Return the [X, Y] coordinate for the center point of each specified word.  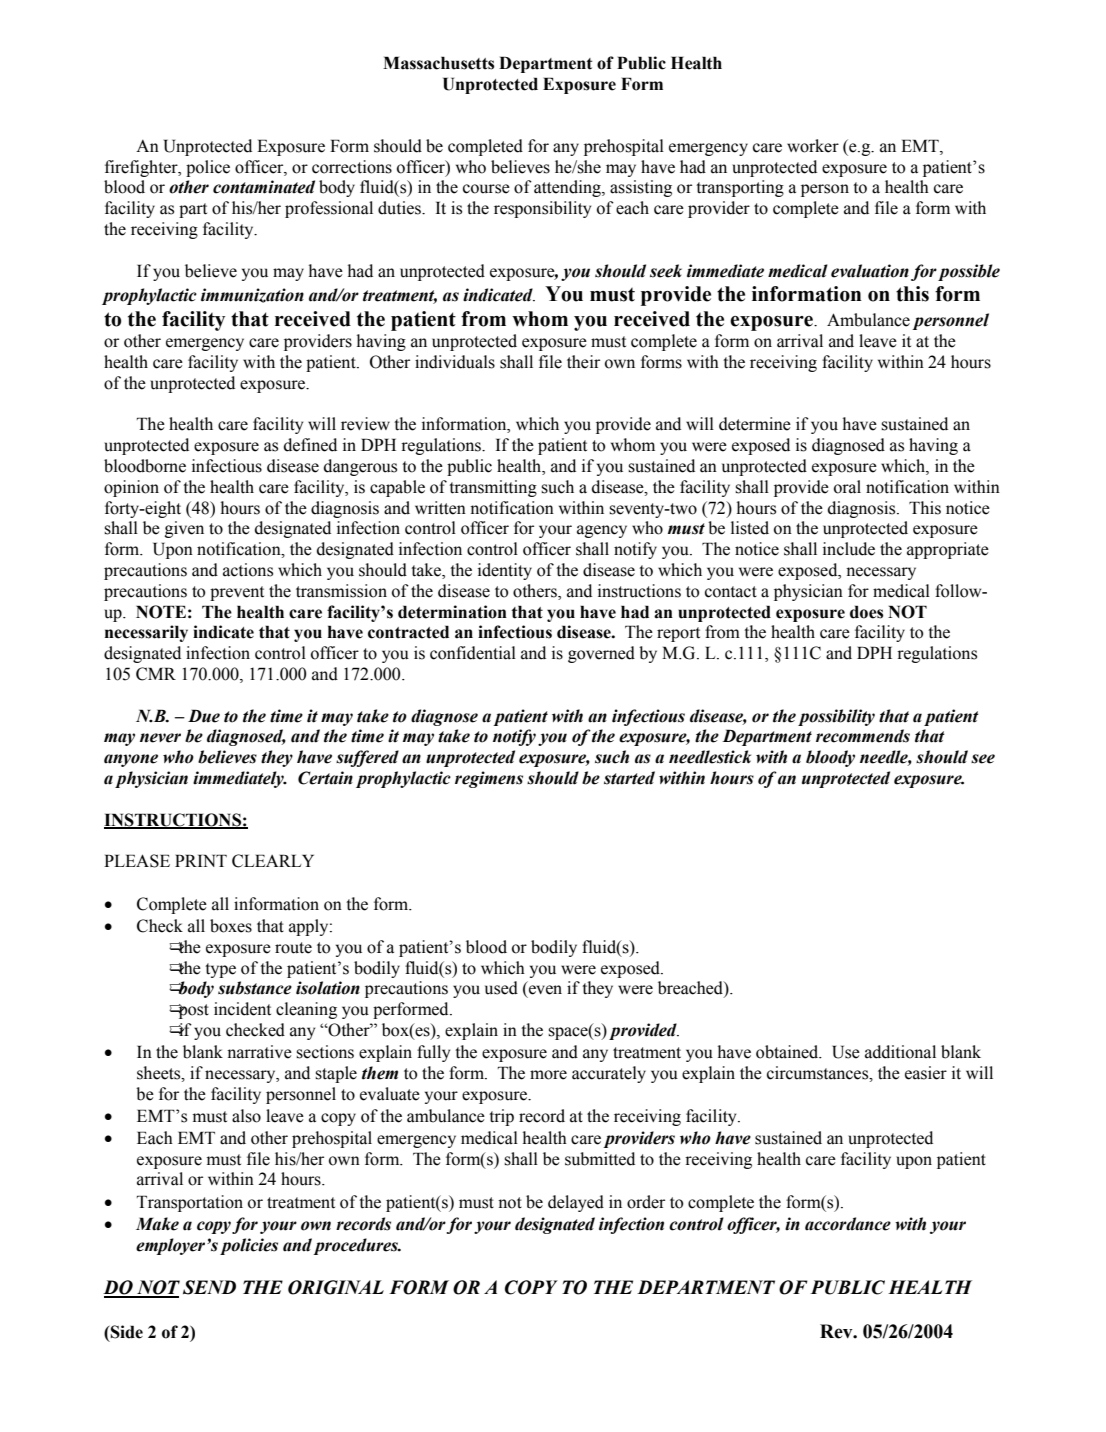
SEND [209, 1287]
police [208, 168]
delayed [576, 1203]
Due [204, 716]
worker [813, 146]
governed [601, 654]
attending [568, 188]
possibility [836, 717]
